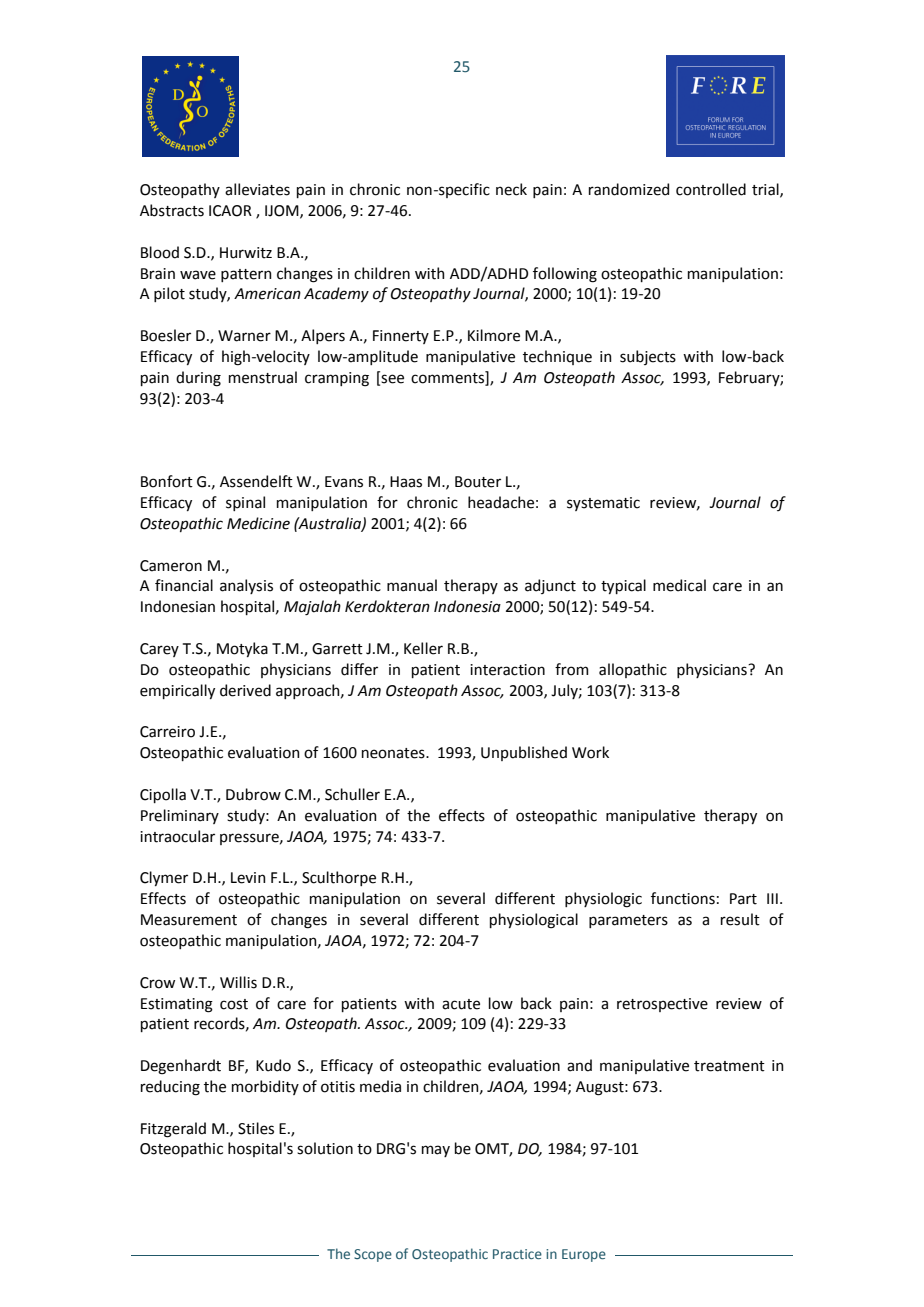 This screenshot has height=1307, width=924. What do you see at coordinates (461, 1004) in the screenshot?
I see `acute` at bounding box center [461, 1004].
